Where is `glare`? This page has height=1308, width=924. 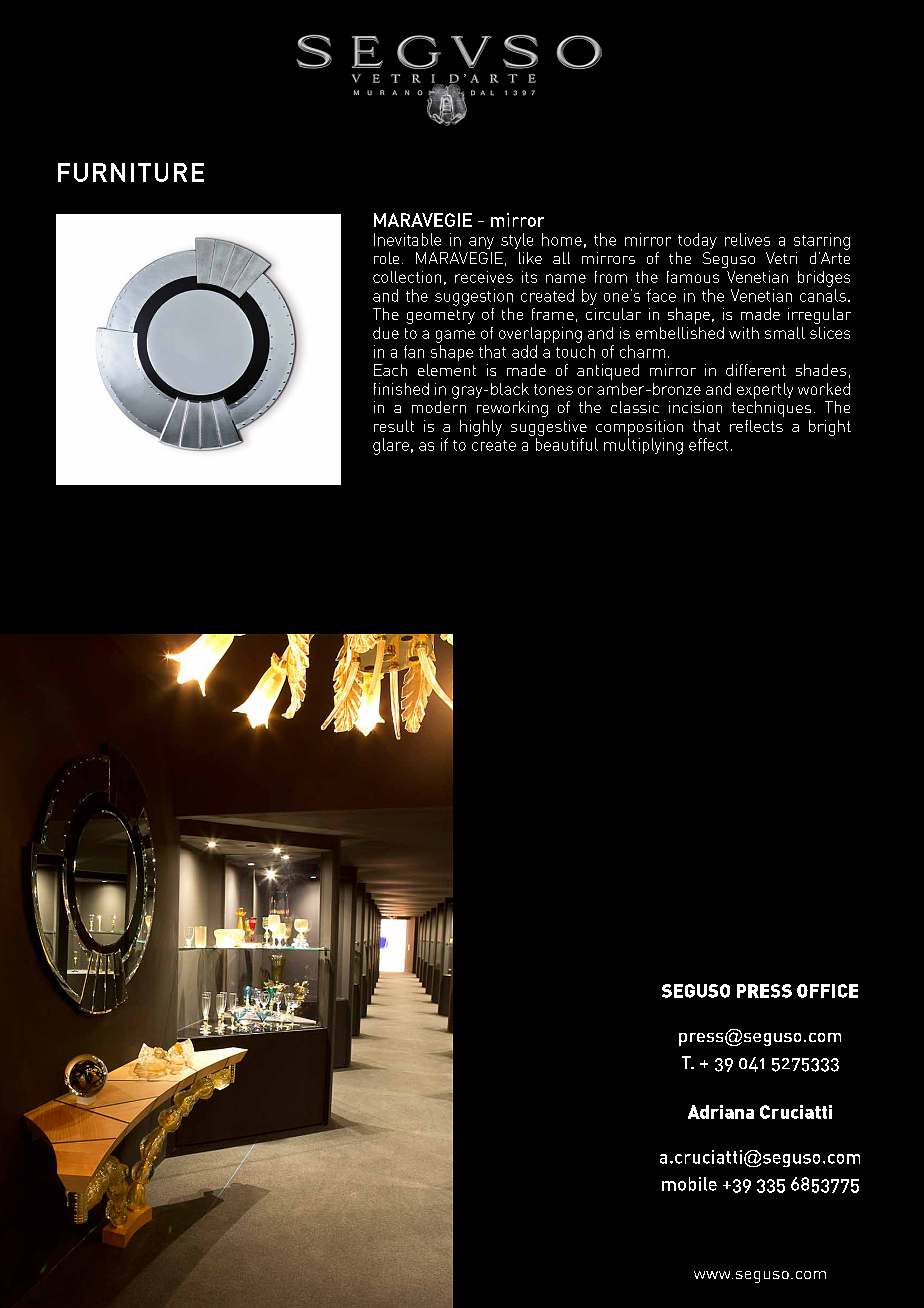
glare is located at coordinates (391, 446).
